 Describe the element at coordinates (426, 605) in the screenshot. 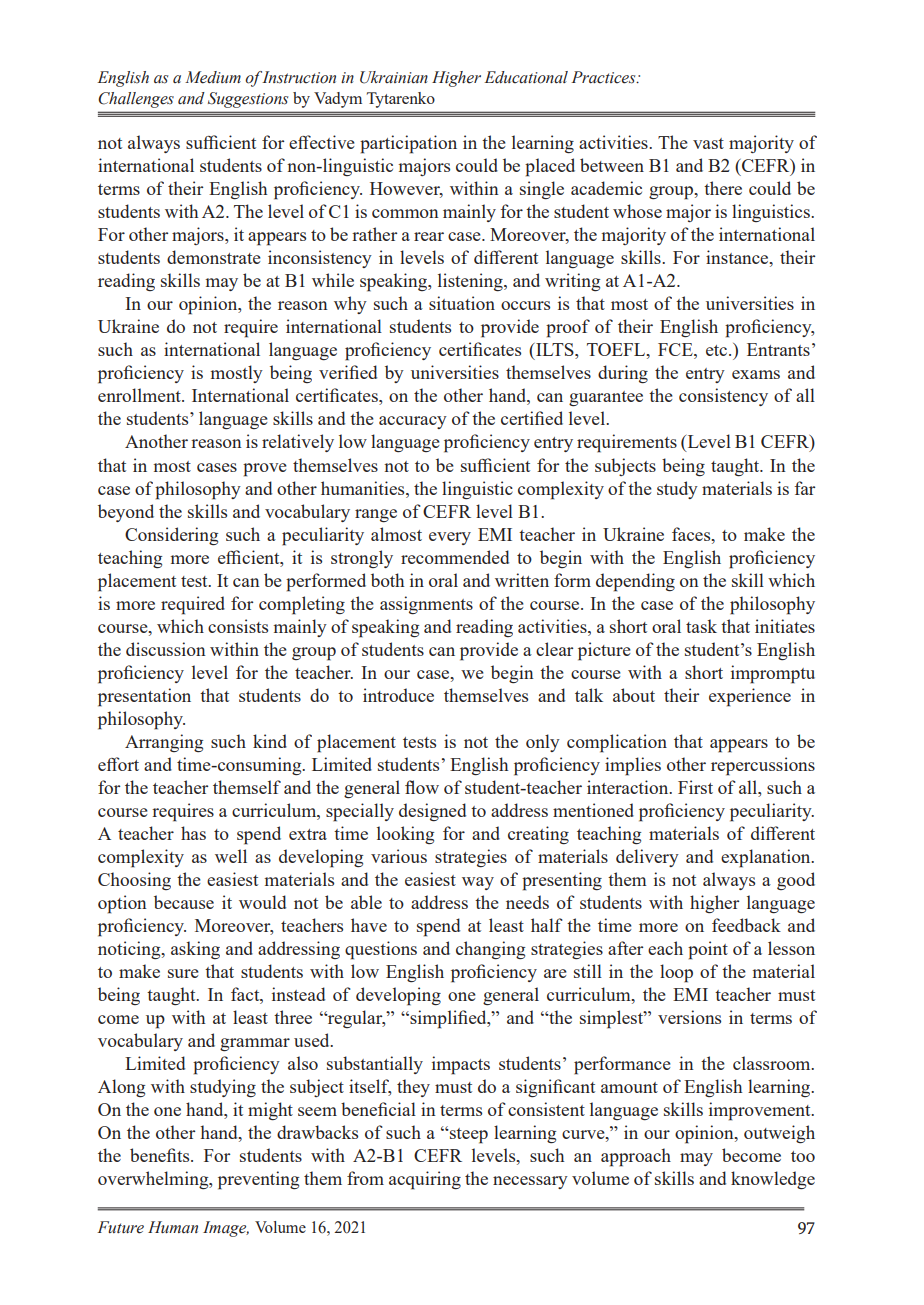

I see `assignments` at that location.
